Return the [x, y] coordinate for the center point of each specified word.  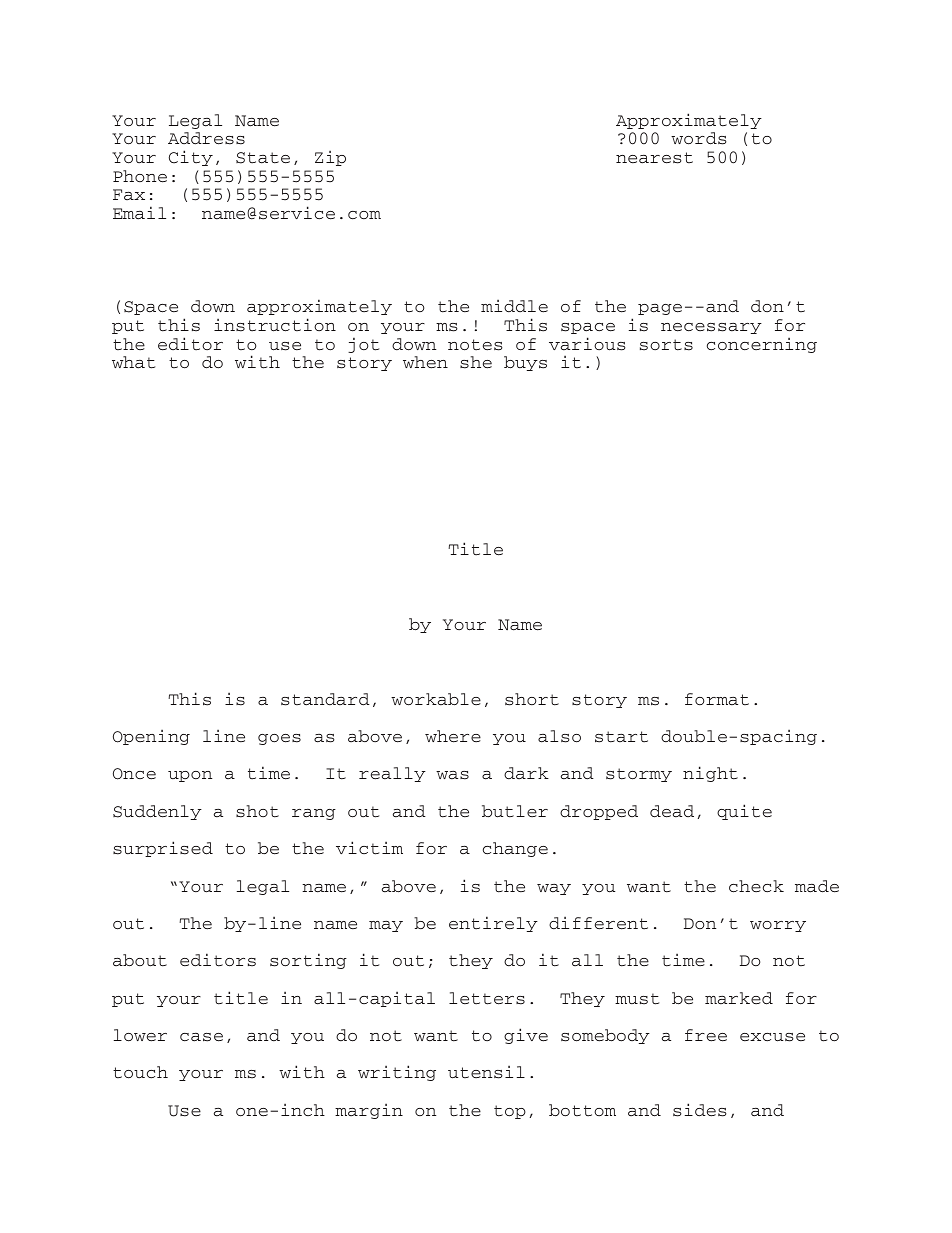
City [191, 158]
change [515, 849]
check [756, 886]
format [717, 699]
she [476, 362]
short [532, 699]
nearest [654, 158]
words [699, 138]
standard [325, 699]
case [201, 1037]
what [133, 362]
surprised [163, 849]
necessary [711, 328]
